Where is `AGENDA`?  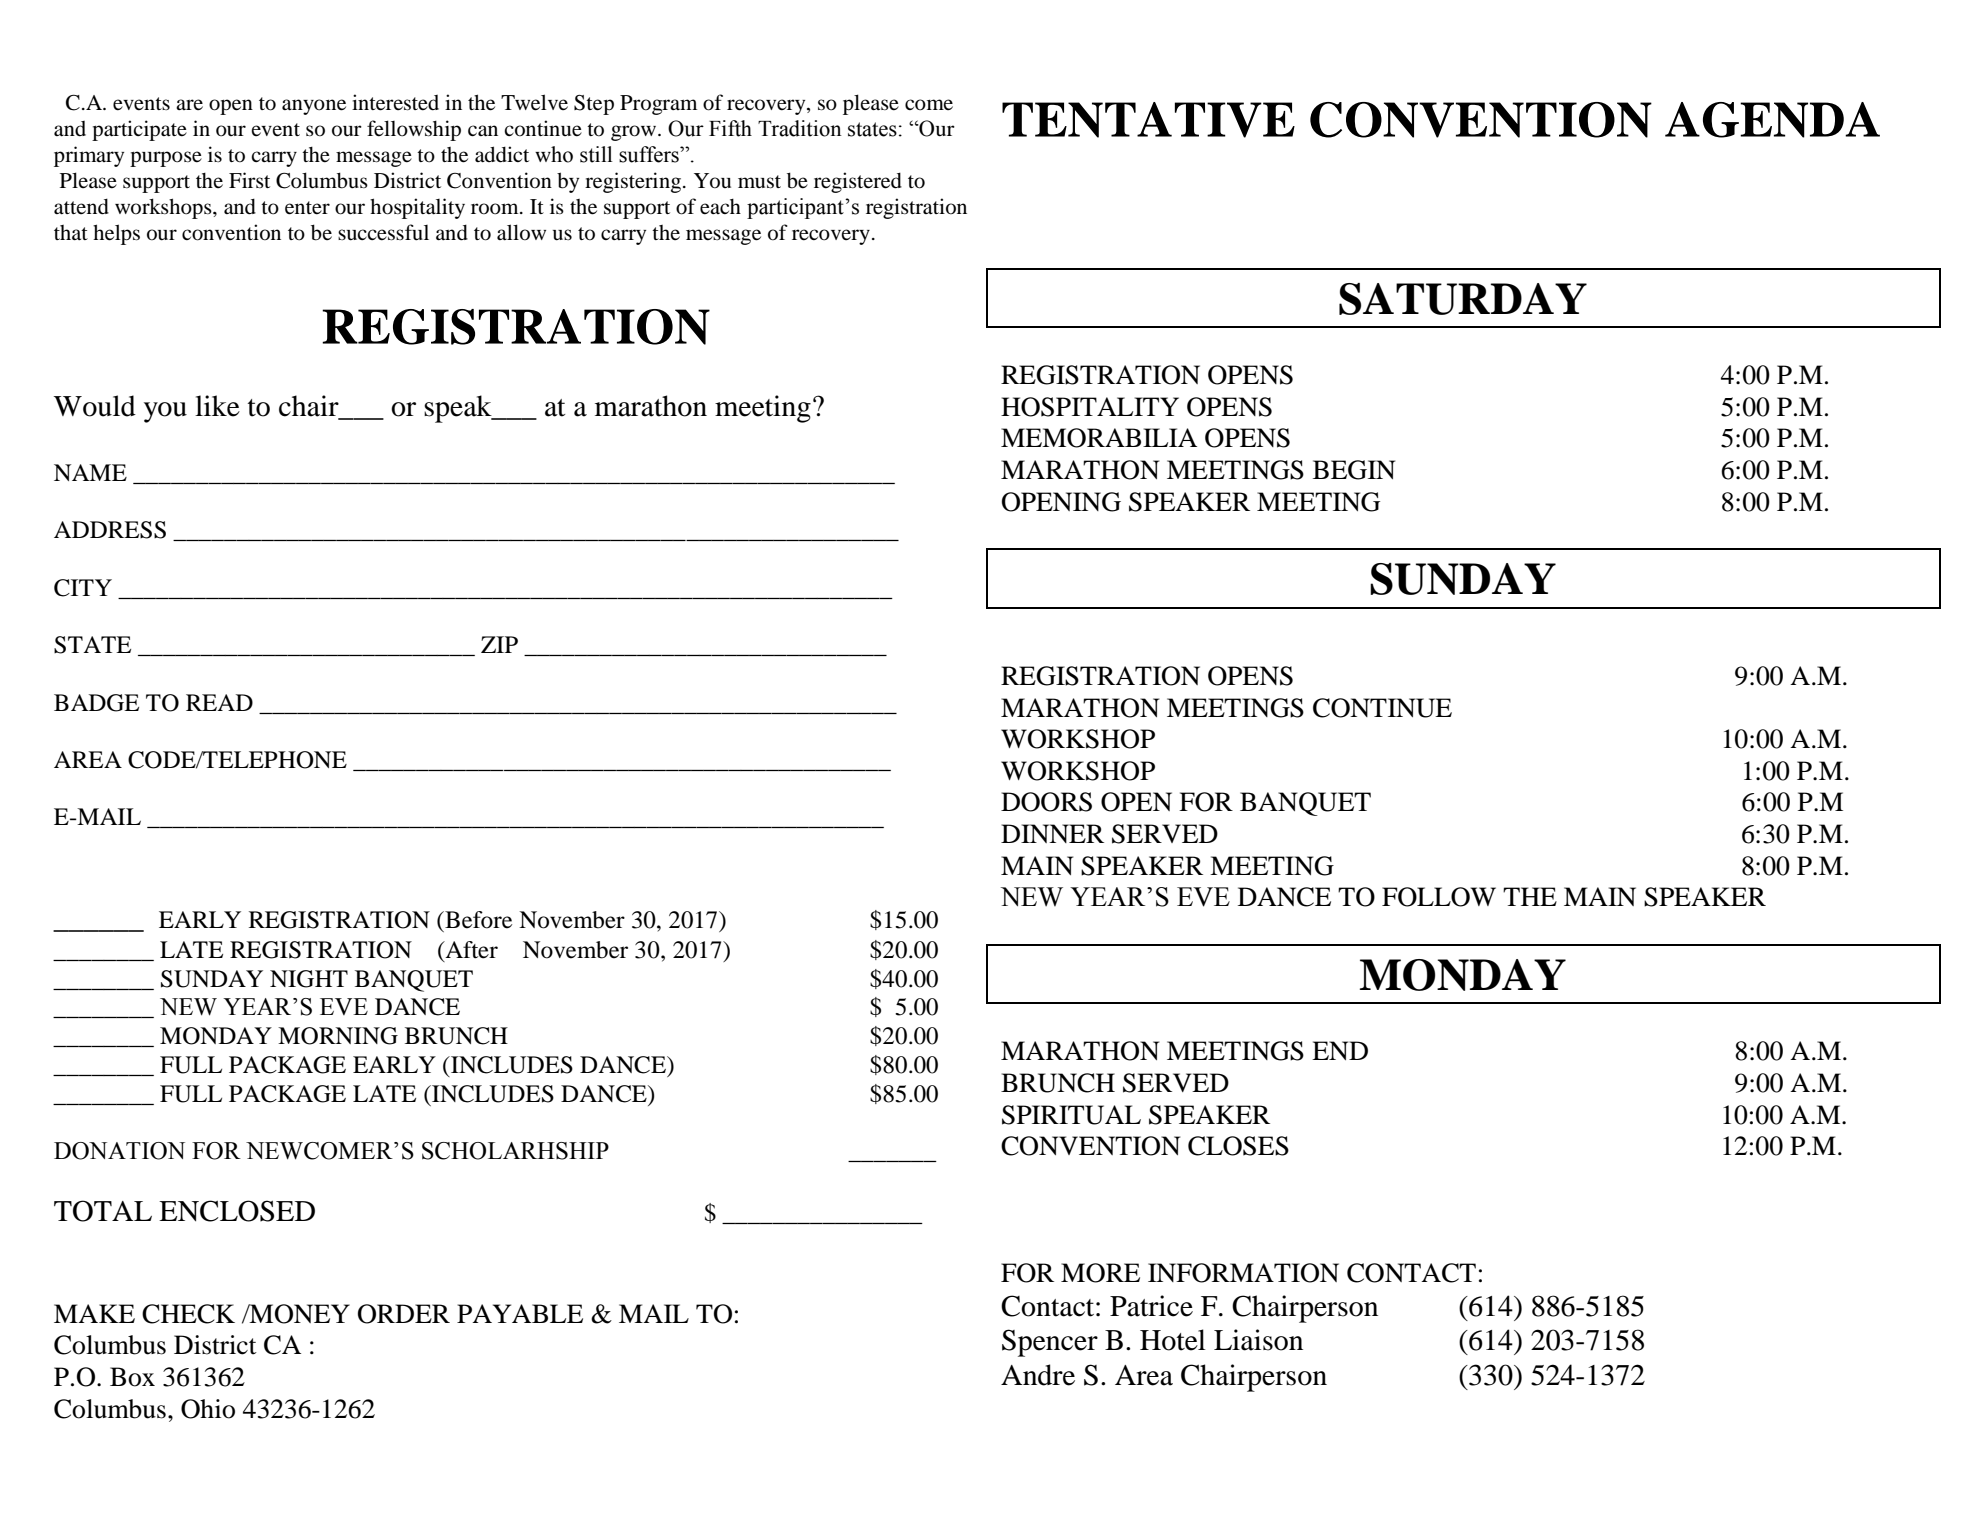 AGENDA is located at coordinates (1772, 120).
